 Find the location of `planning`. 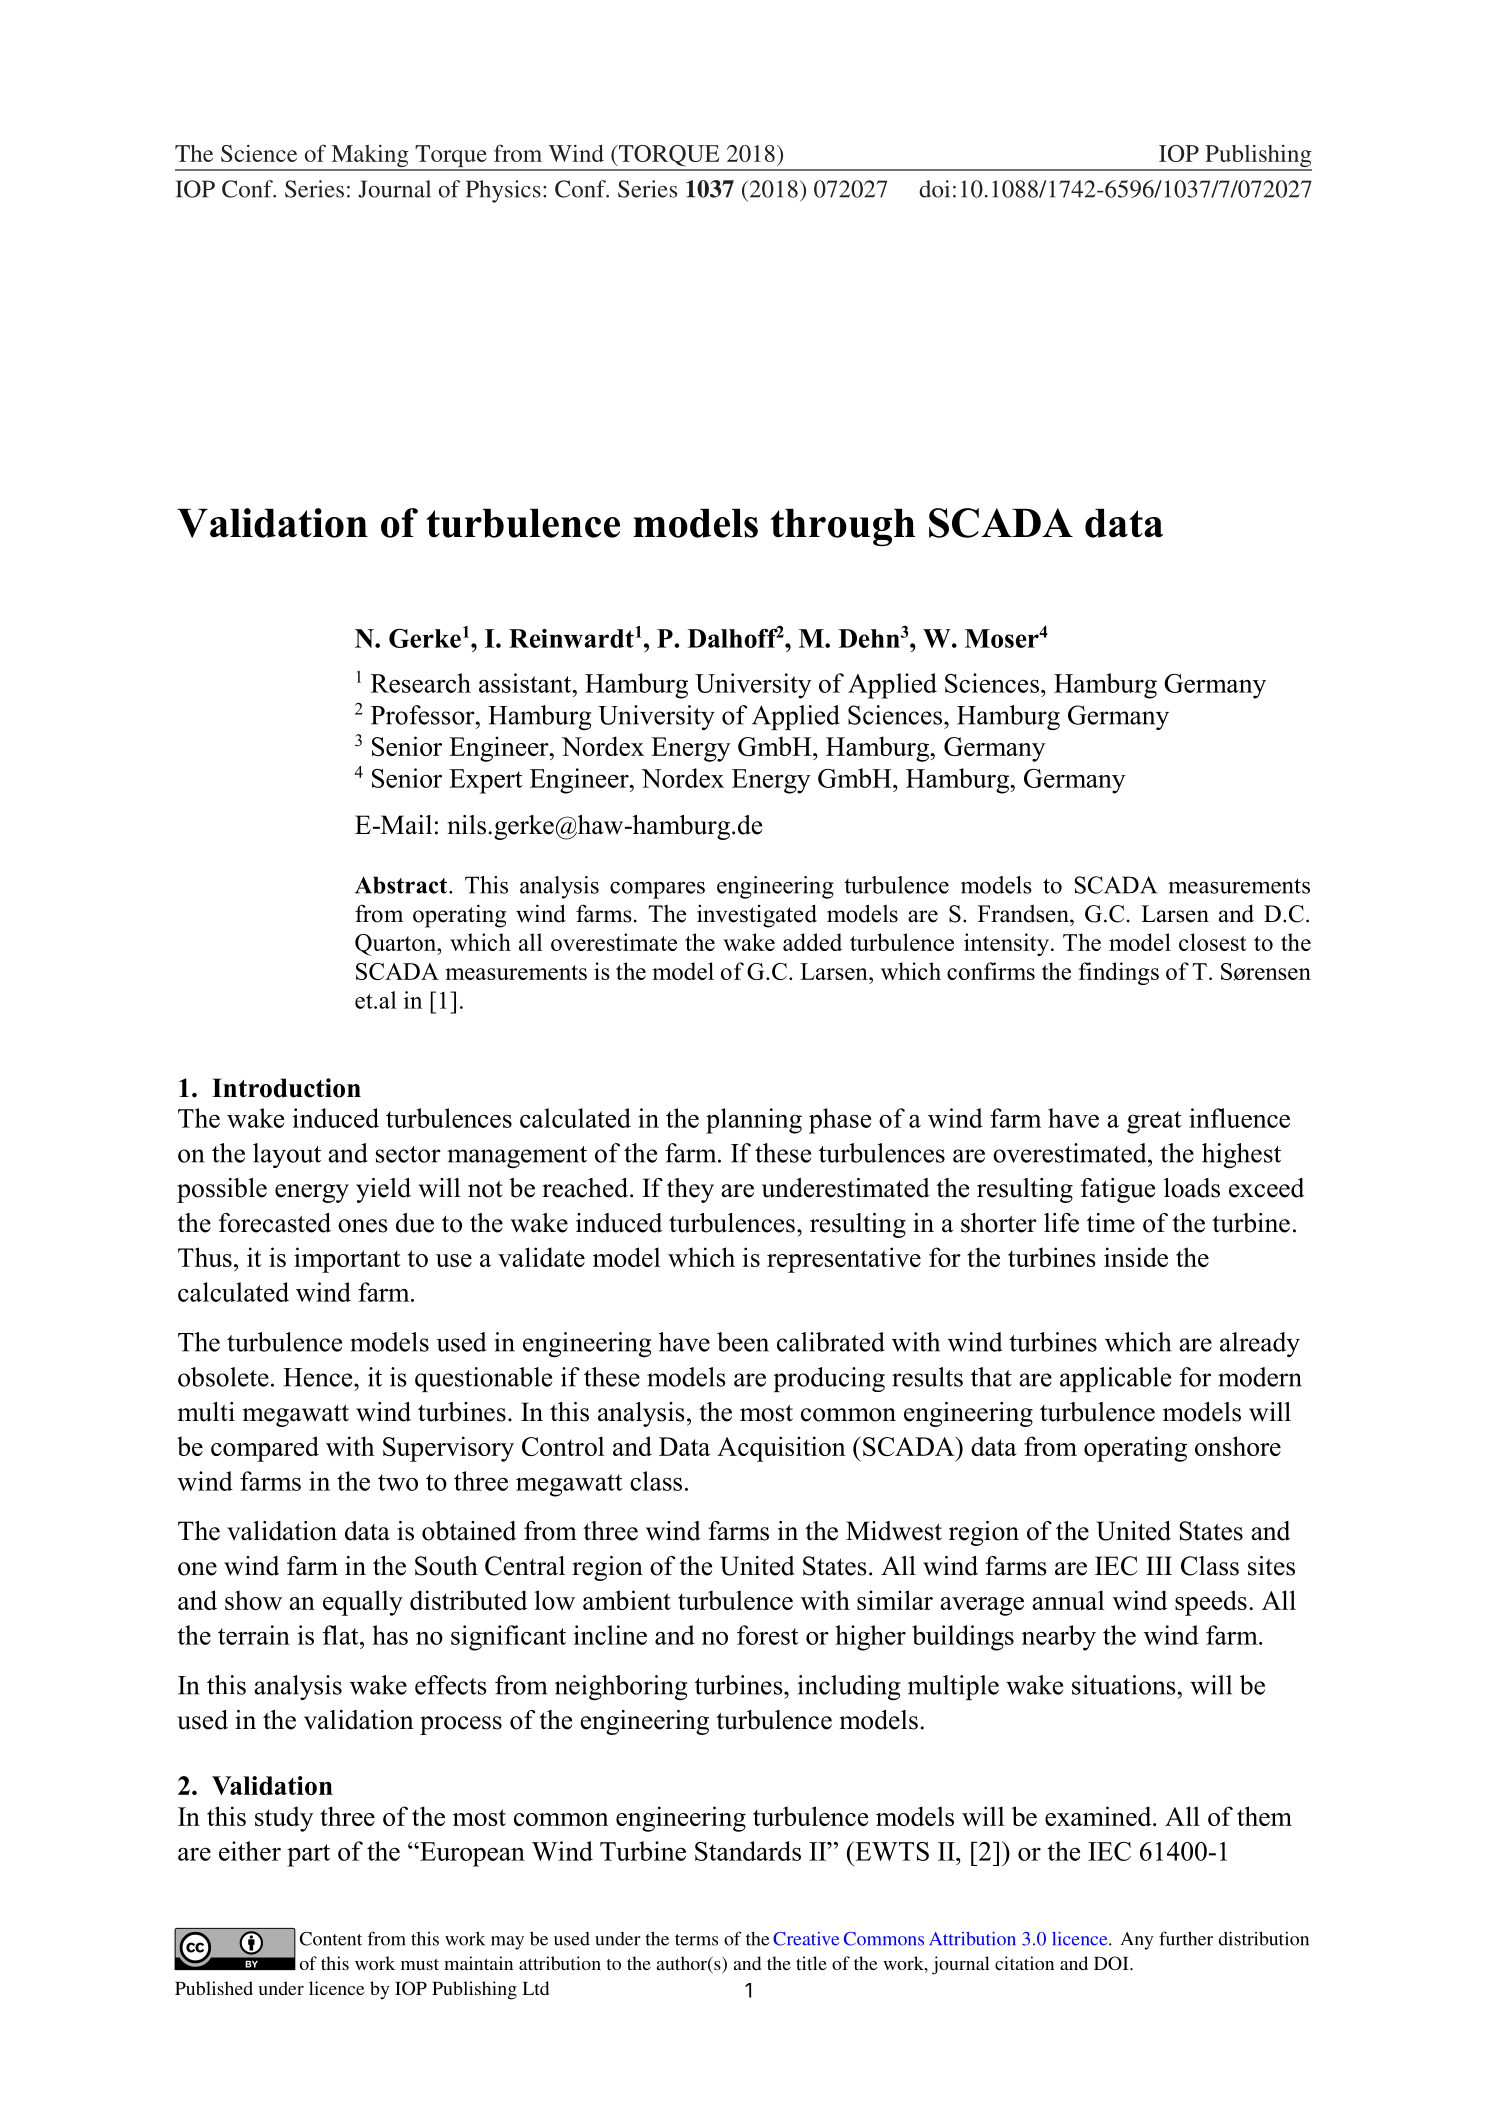

planning is located at coordinates (754, 1121).
